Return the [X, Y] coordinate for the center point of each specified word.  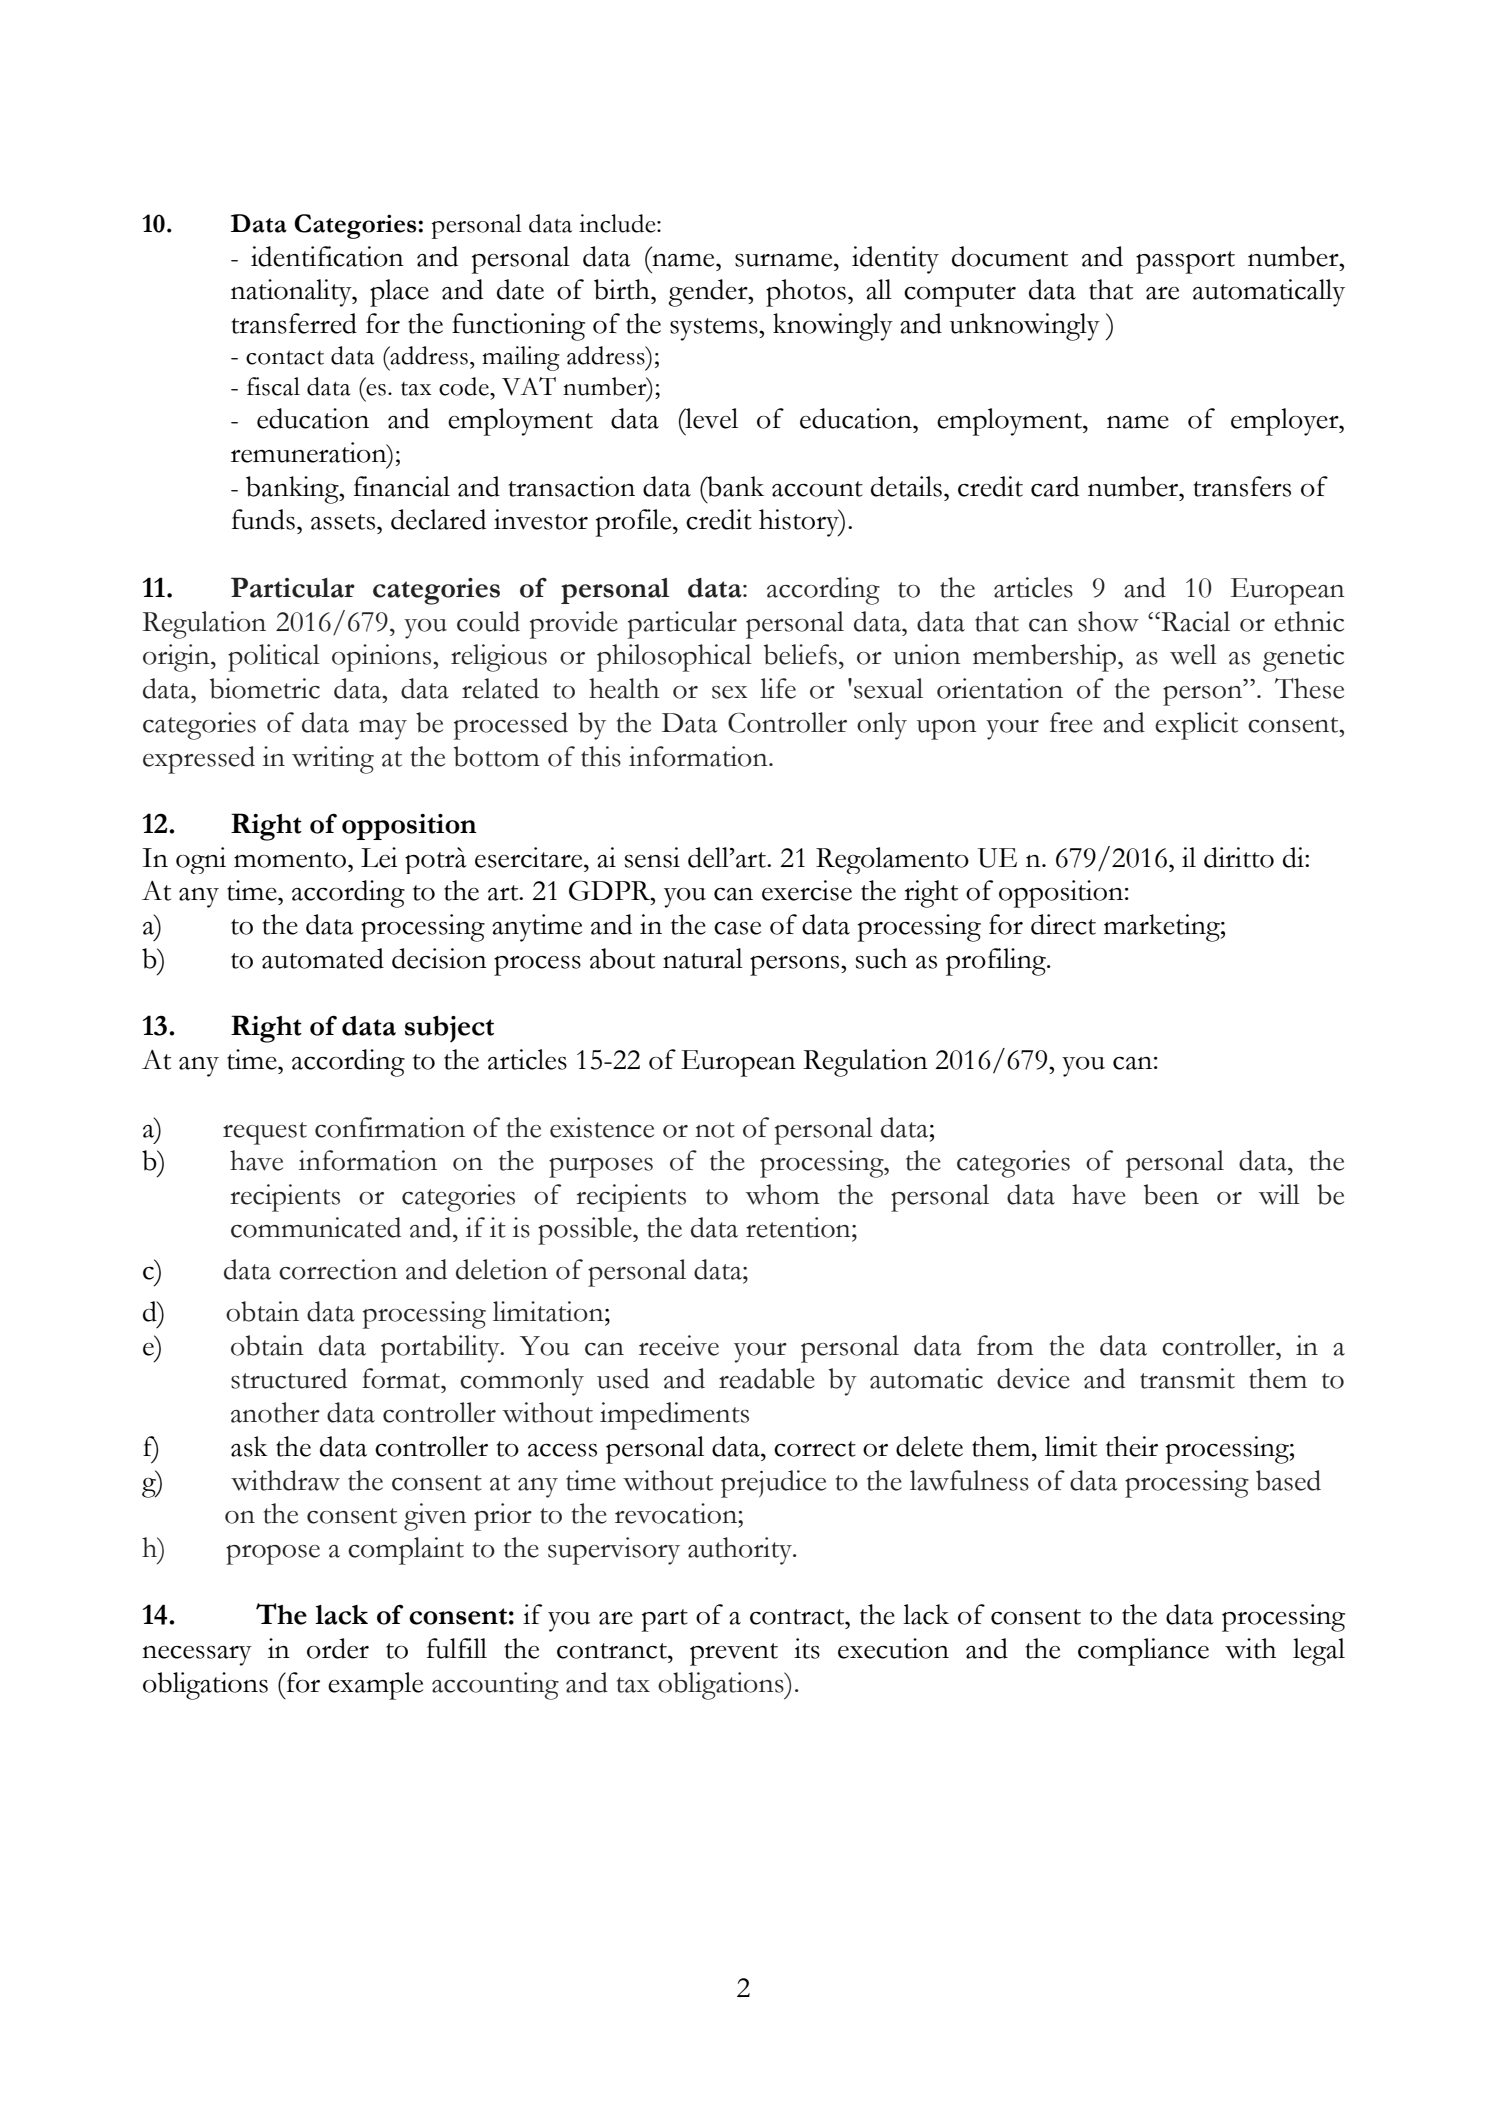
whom [782, 1194]
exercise [807, 890]
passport [1185, 262]
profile [635, 523]
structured [289, 1378]
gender [709, 293]
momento [291, 860]
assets [343, 522]
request [265, 1133]
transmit [1187, 1378]
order [338, 1648]
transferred [294, 323]
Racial [1194, 621]
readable [767, 1378]
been [1171, 1194]
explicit [1196, 726]
